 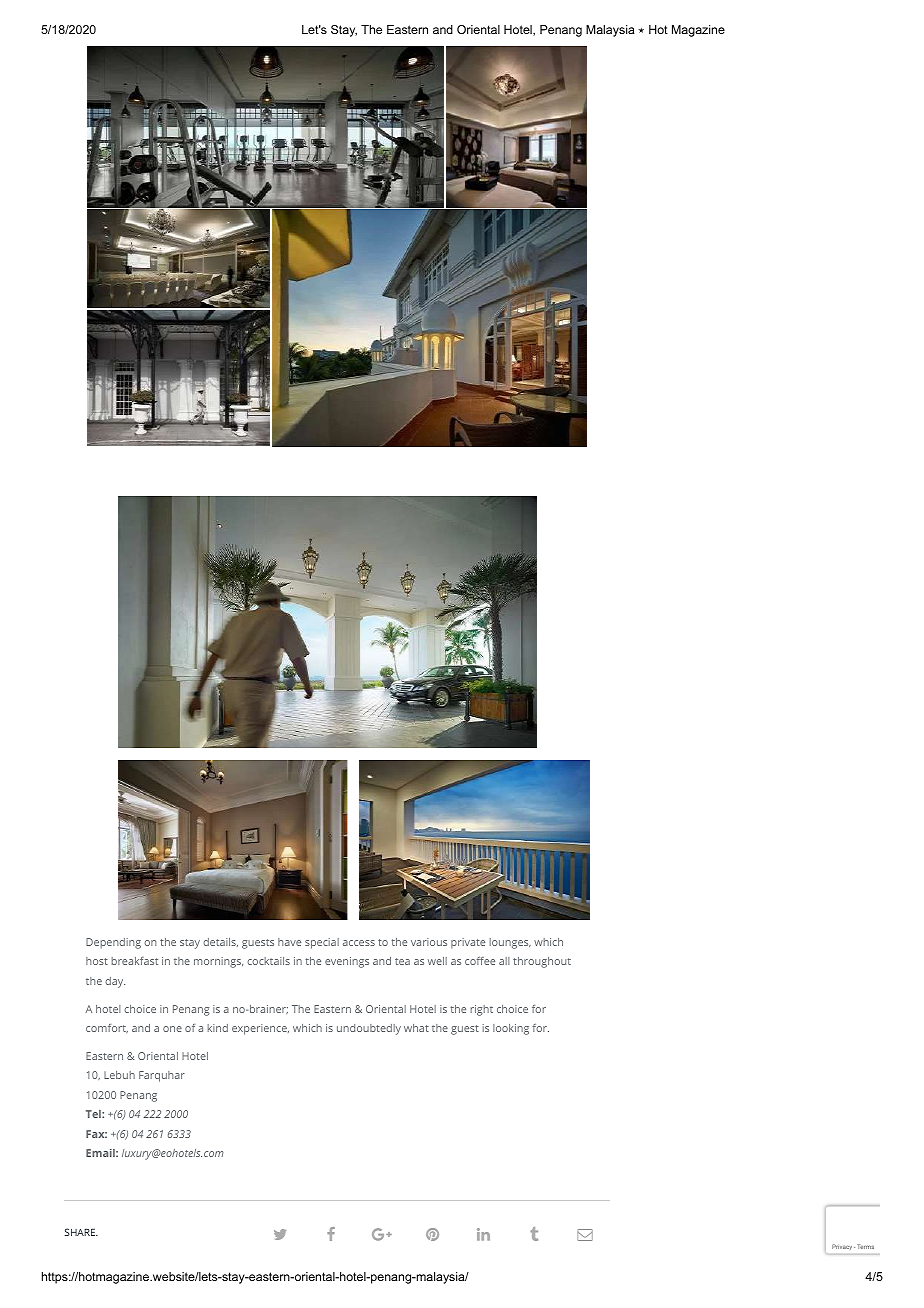 I want to click on SHARE, so click(x=81, y=1232).
